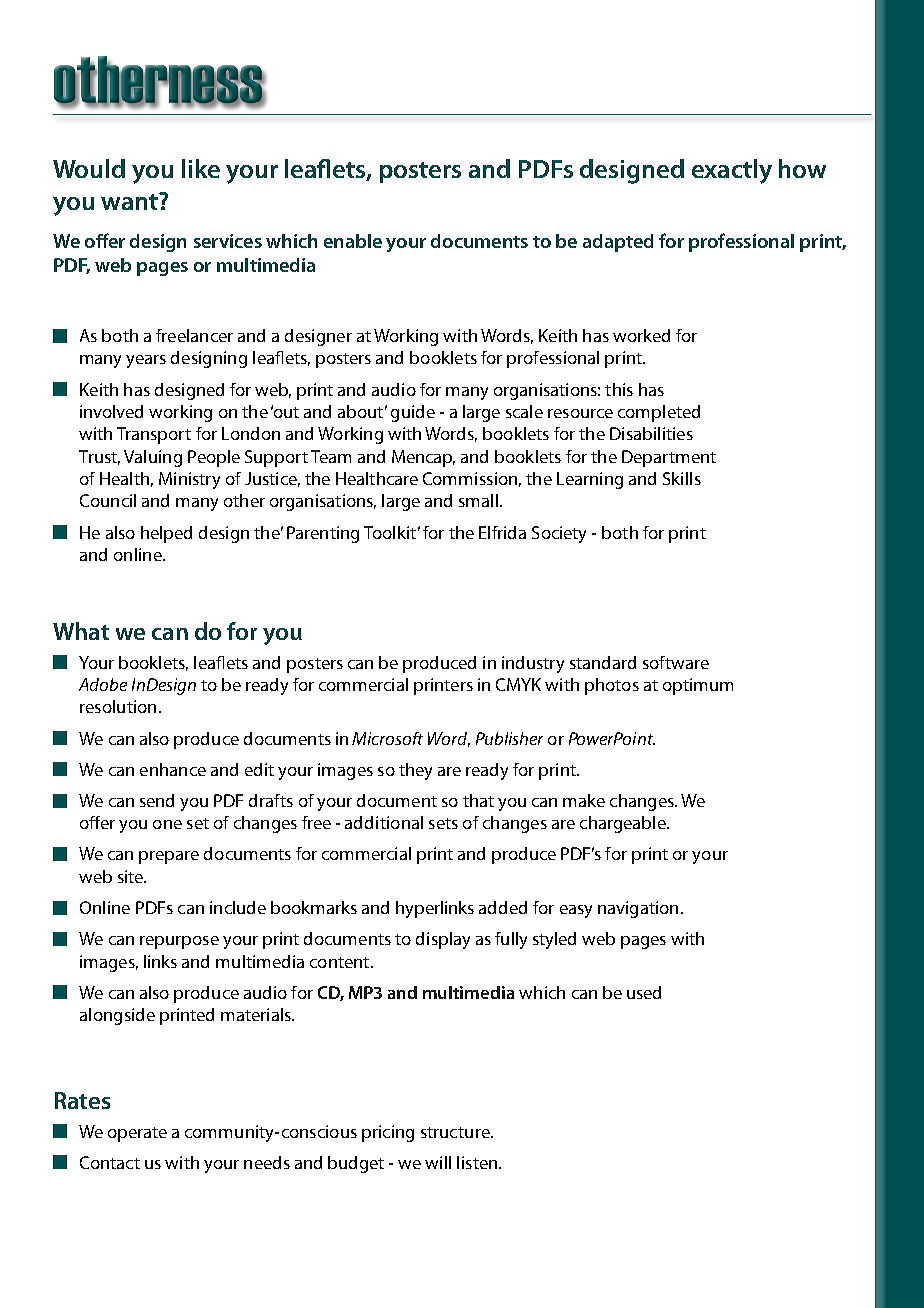 The image size is (924, 1308). Describe the element at coordinates (732, 171) in the image. I see `exactly` at that location.
